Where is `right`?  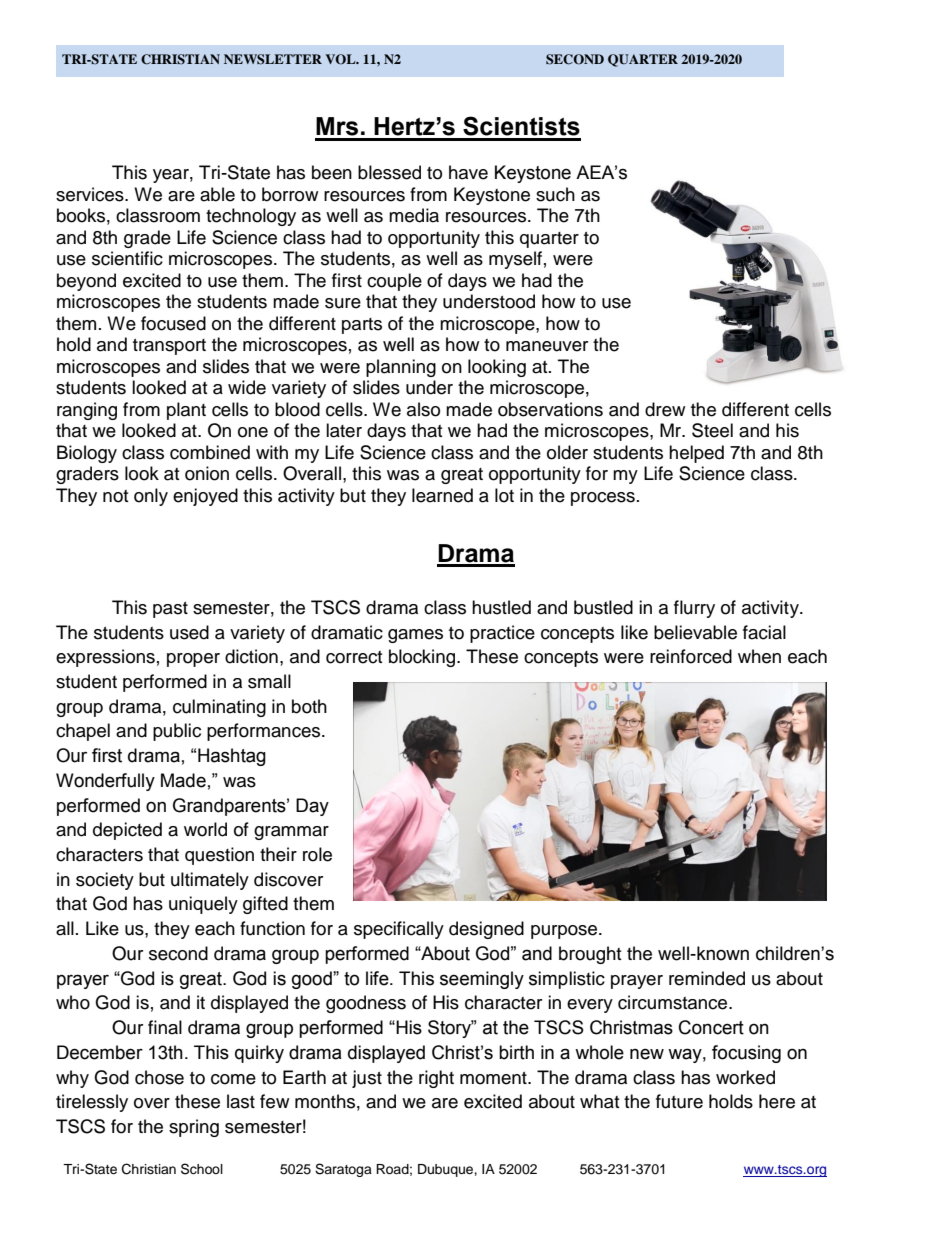 right is located at coordinates (436, 1079).
